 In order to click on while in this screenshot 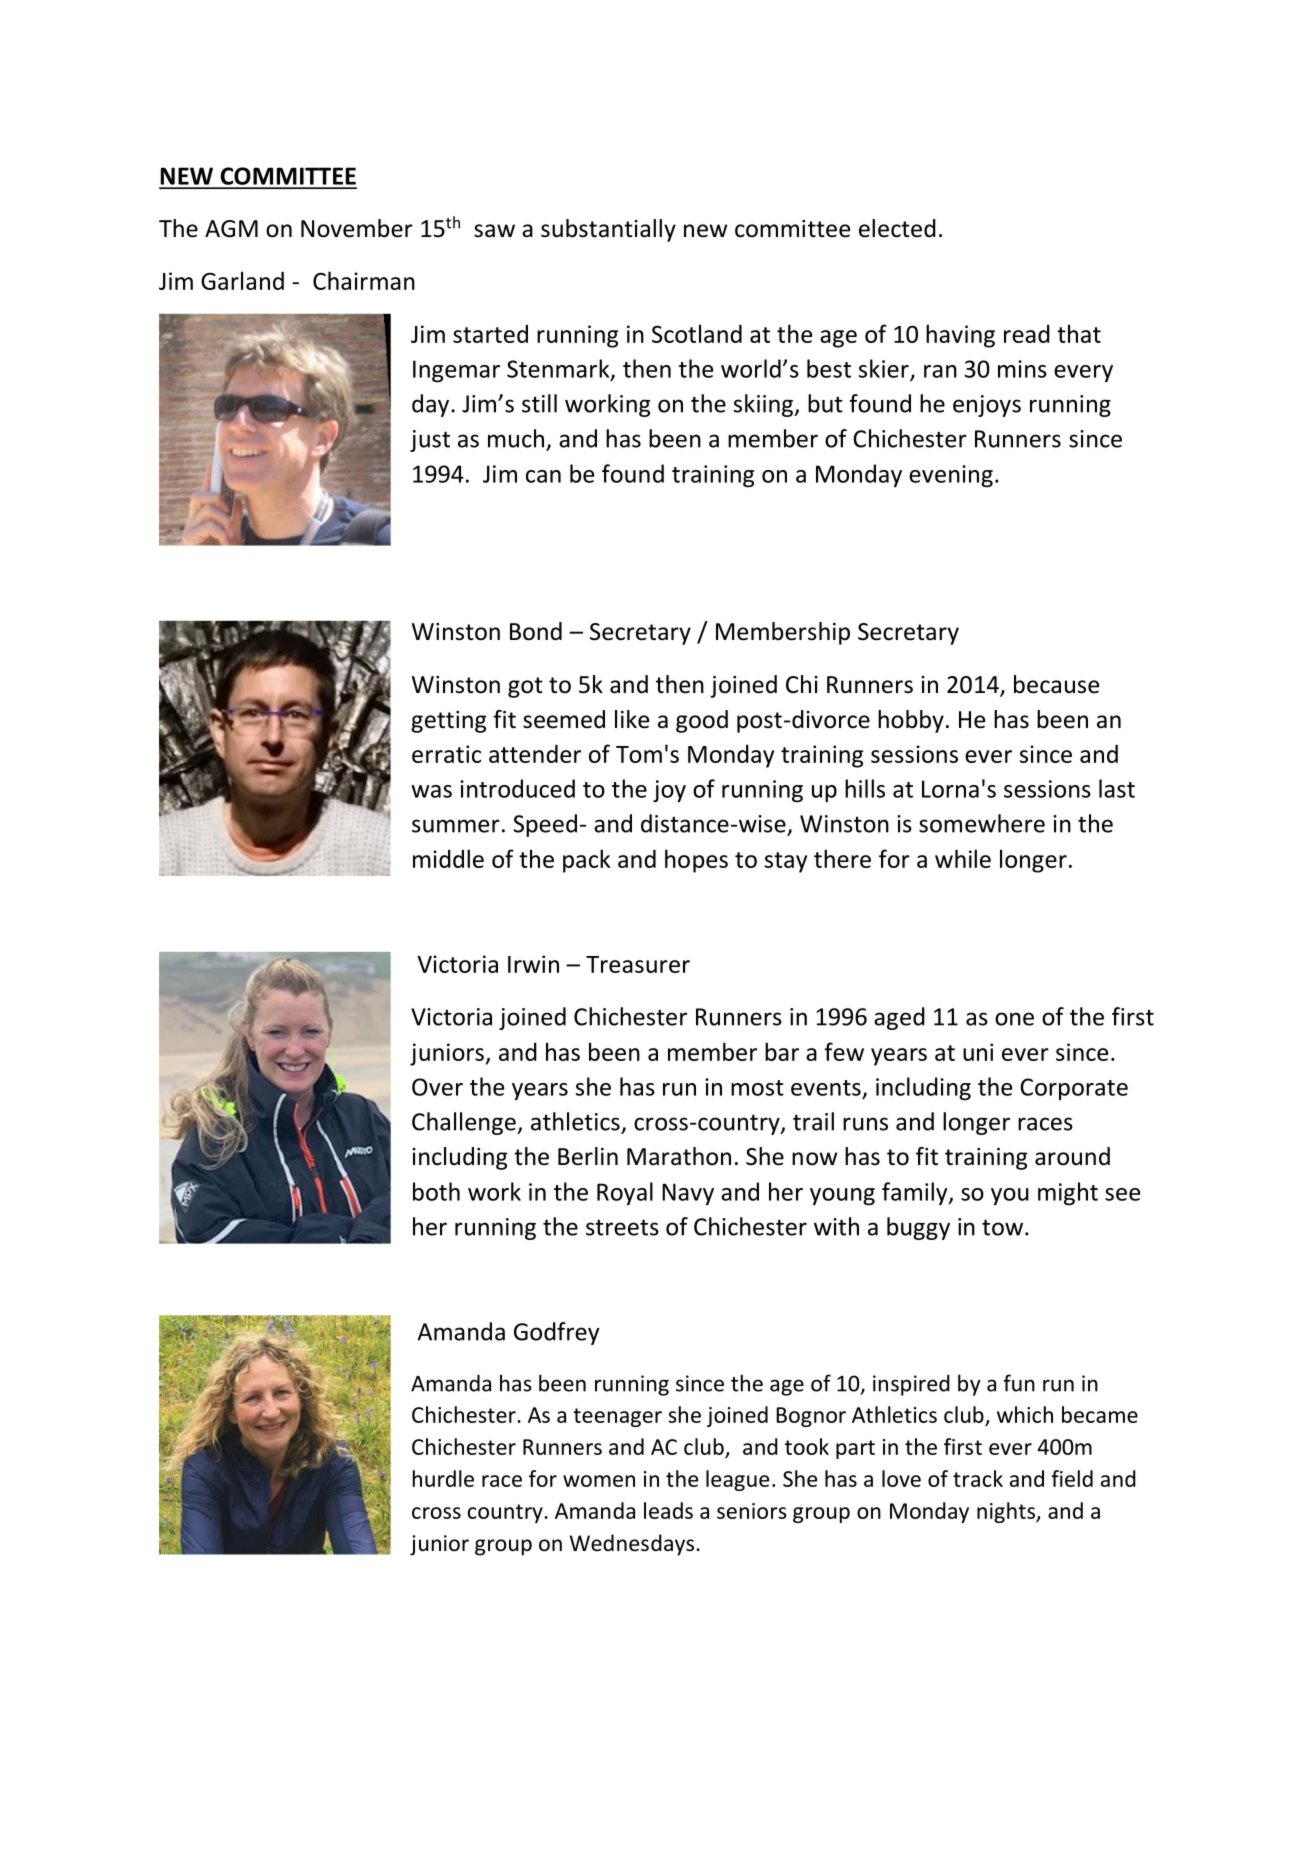, I will do `click(963, 858)`.
